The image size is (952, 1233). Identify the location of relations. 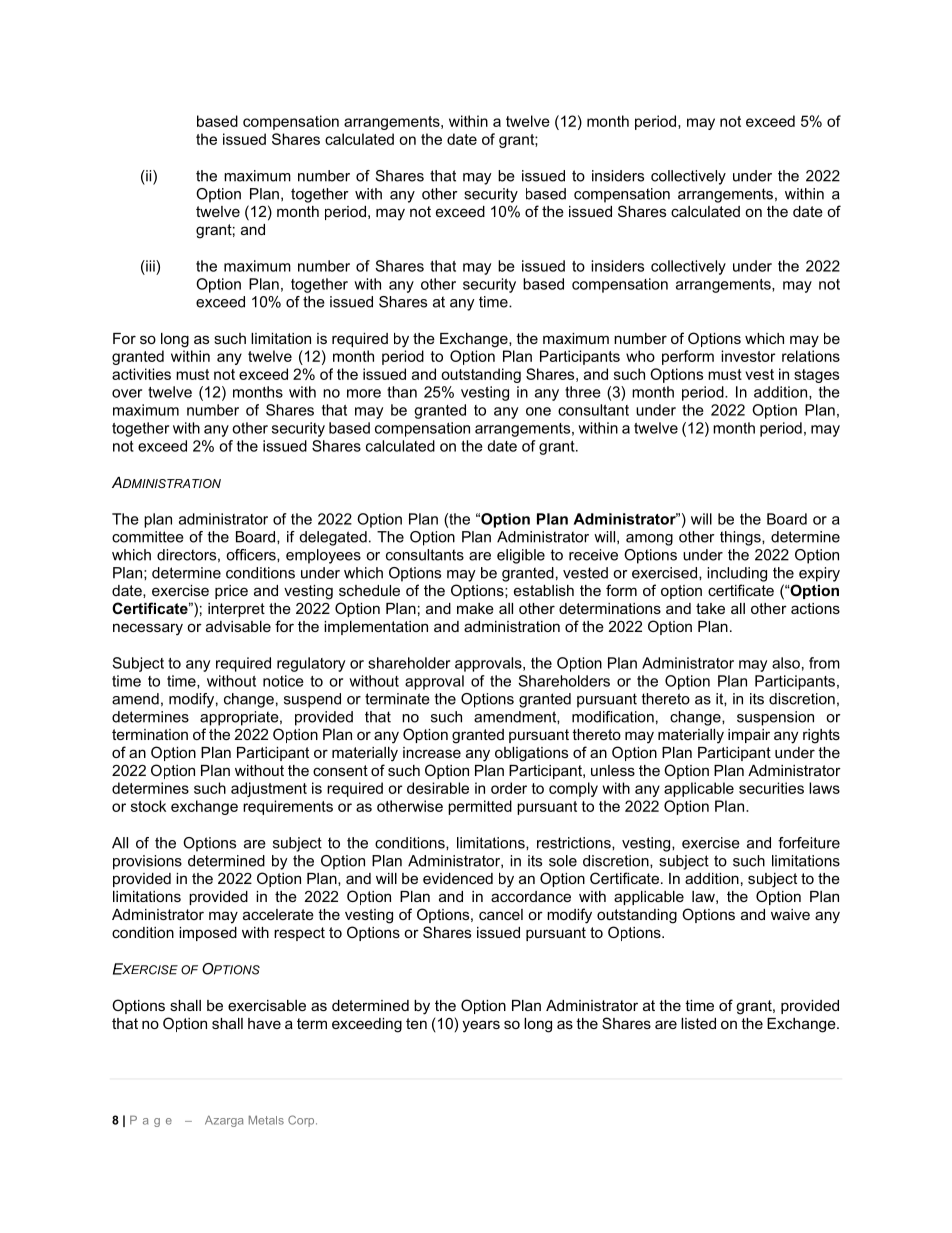
(811, 356).
